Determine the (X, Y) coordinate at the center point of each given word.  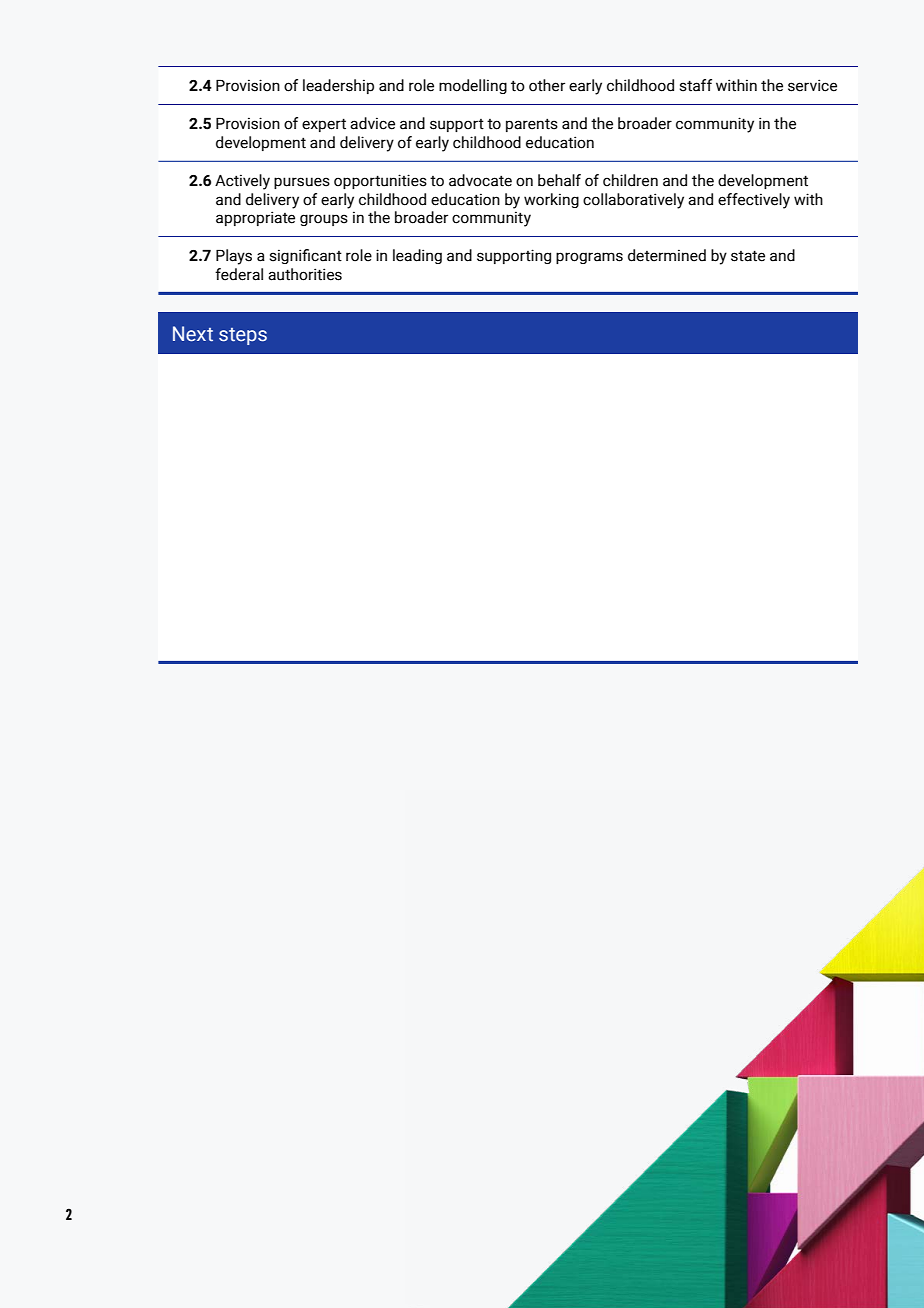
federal (239, 274)
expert (324, 125)
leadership (338, 86)
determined (667, 255)
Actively (242, 182)
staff (695, 85)
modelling (473, 86)
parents (532, 125)
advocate (480, 180)
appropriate (255, 218)
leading (417, 256)
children (630, 180)
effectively (754, 201)
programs (589, 258)
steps (243, 336)
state (748, 256)
